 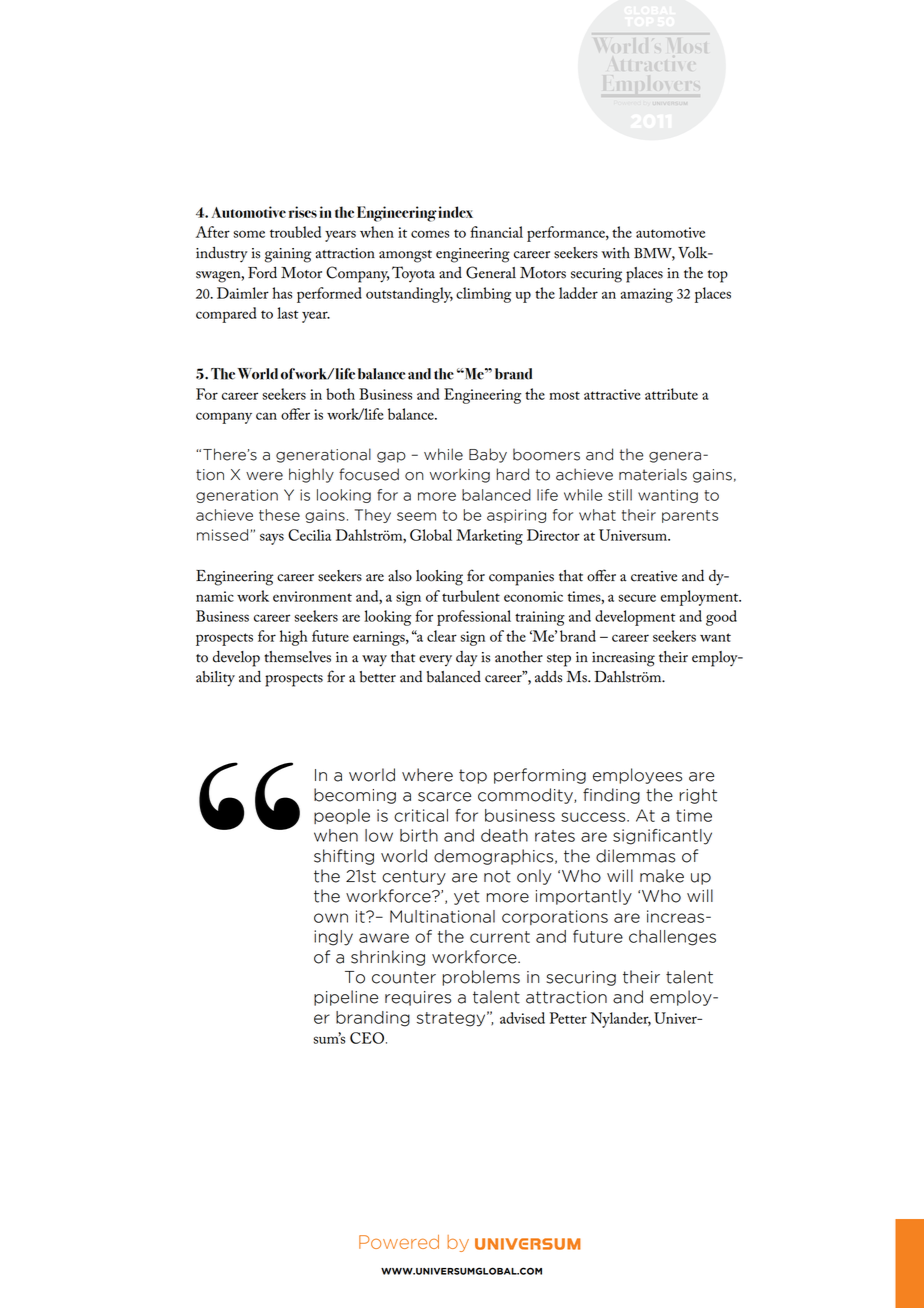 I want to click on troubled, so click(x=295, y=232).
